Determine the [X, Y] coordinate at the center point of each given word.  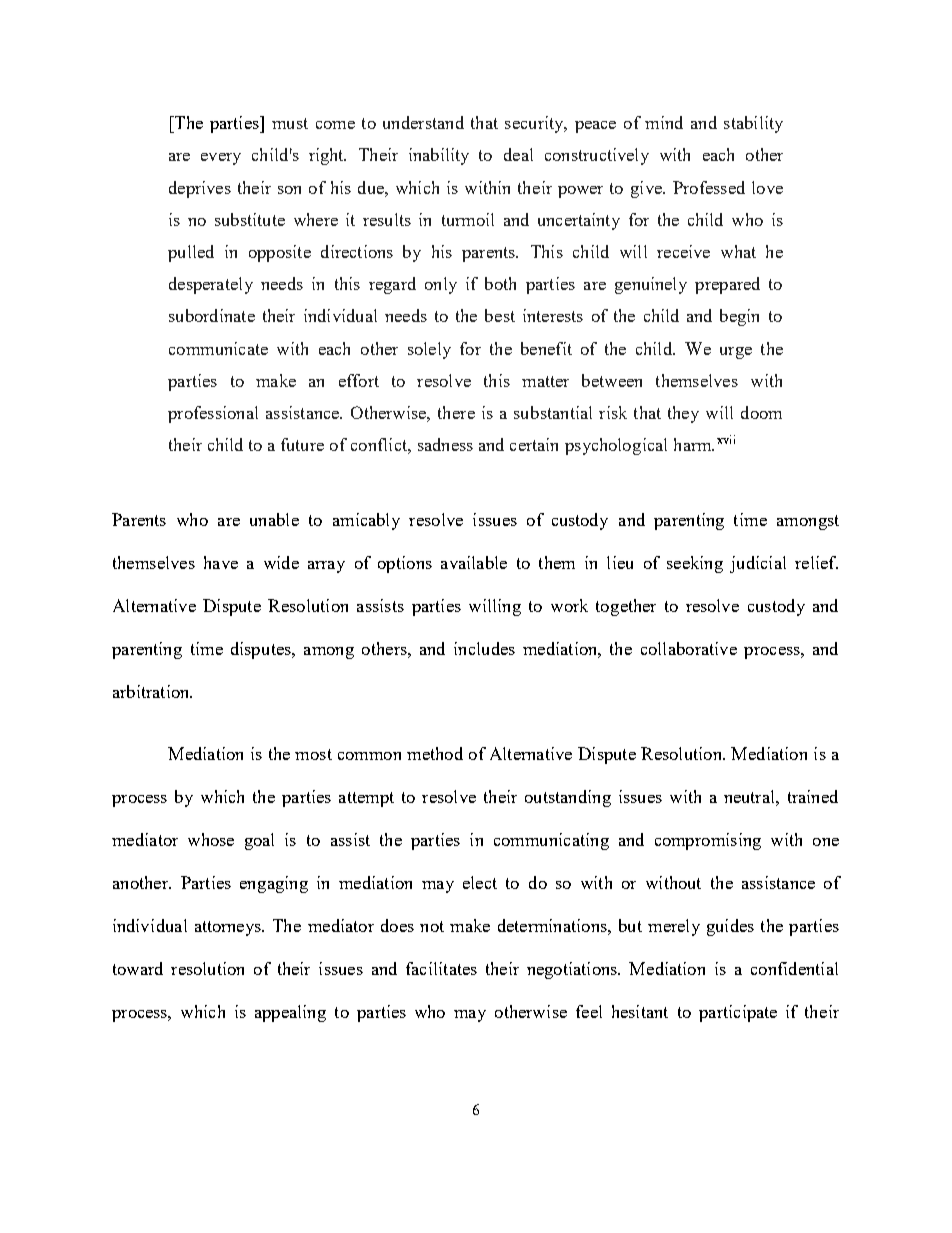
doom [761, 412]
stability [753, 124]
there [456, 412]
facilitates [441, 968]
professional [213, 414]
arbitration [152, 691]
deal [518, 154]
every [221, 159]
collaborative [689, 648]
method [435, 753]
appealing [290, 1013]
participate [738, 1013]
